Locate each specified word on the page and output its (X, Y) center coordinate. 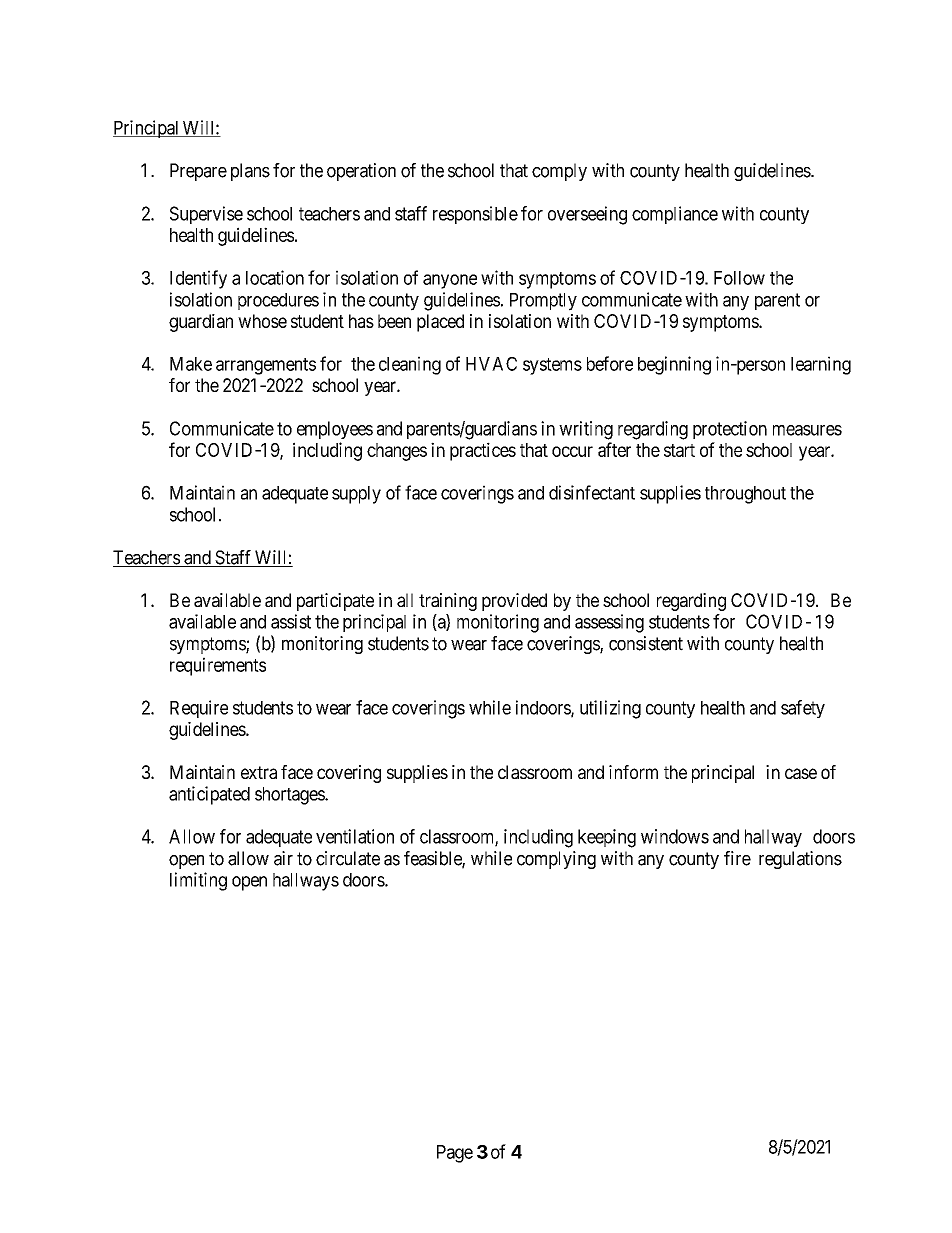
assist (291, 621)
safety (803, 709)
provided (514, 602)
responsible (475, 215)
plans (250, 172)
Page (455, 1154)
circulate (348, 858)
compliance (675, 215)
